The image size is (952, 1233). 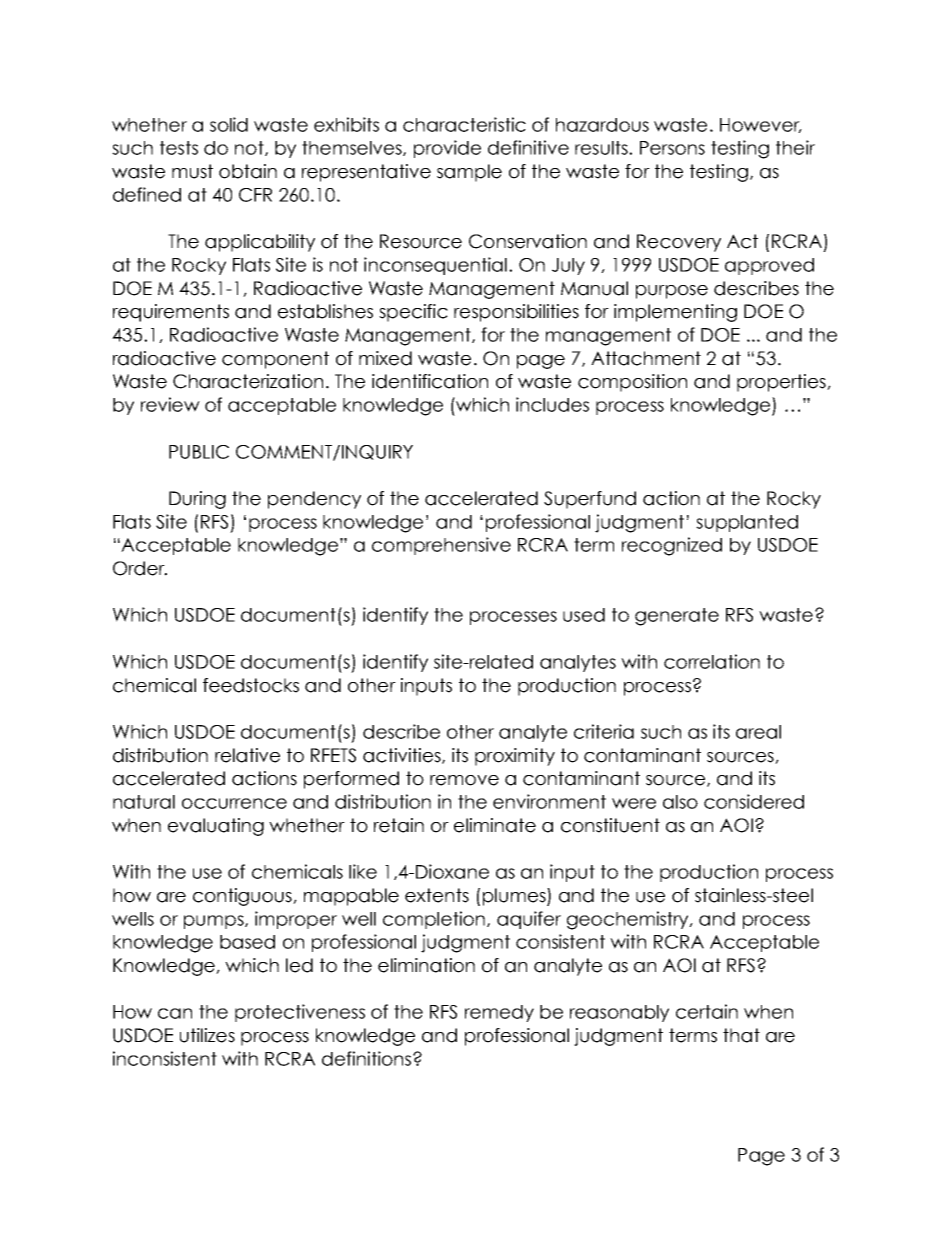 I want to click on provide, so click(x=447, y=149).
